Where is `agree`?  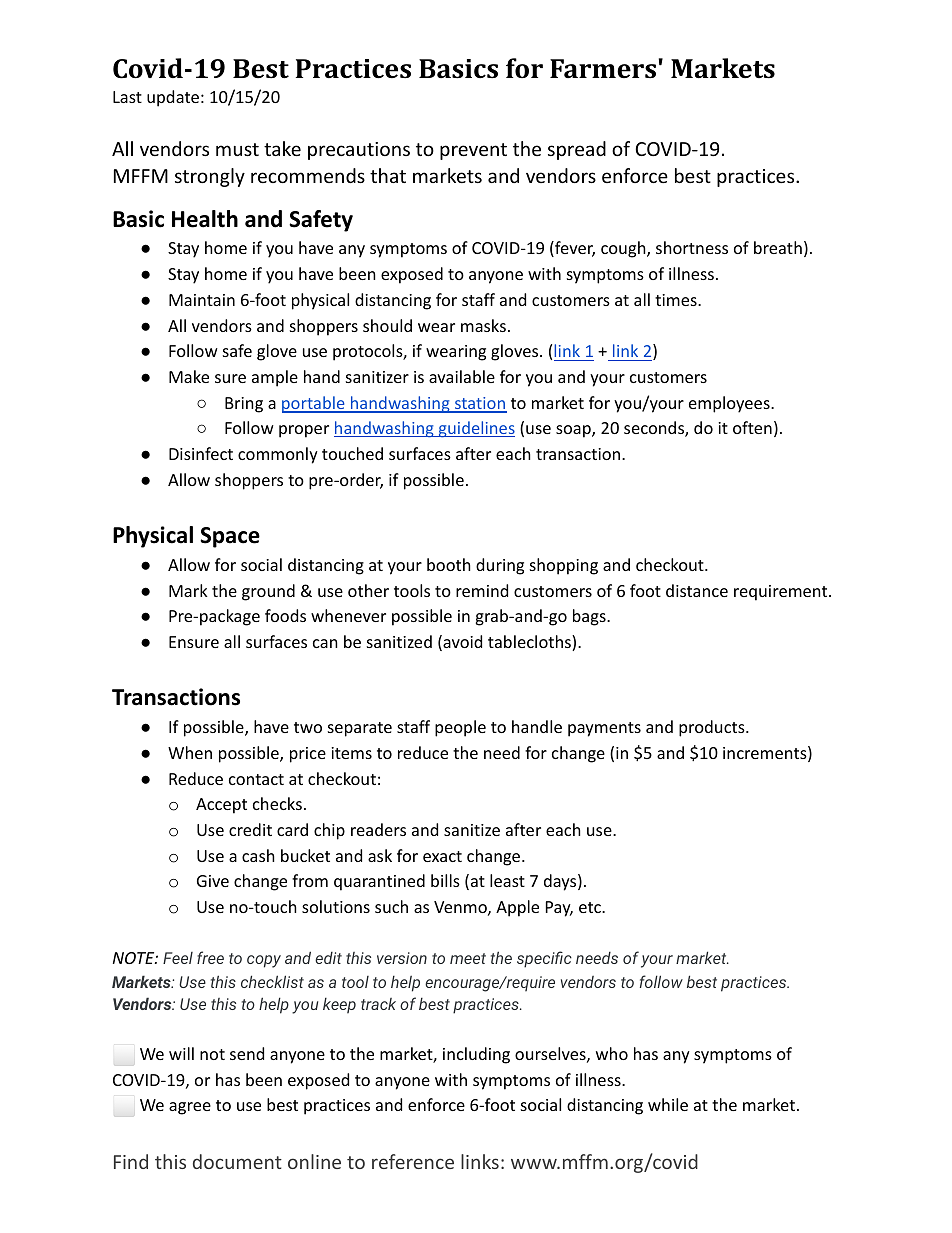 agree is located at coordinates (190, 1108).
